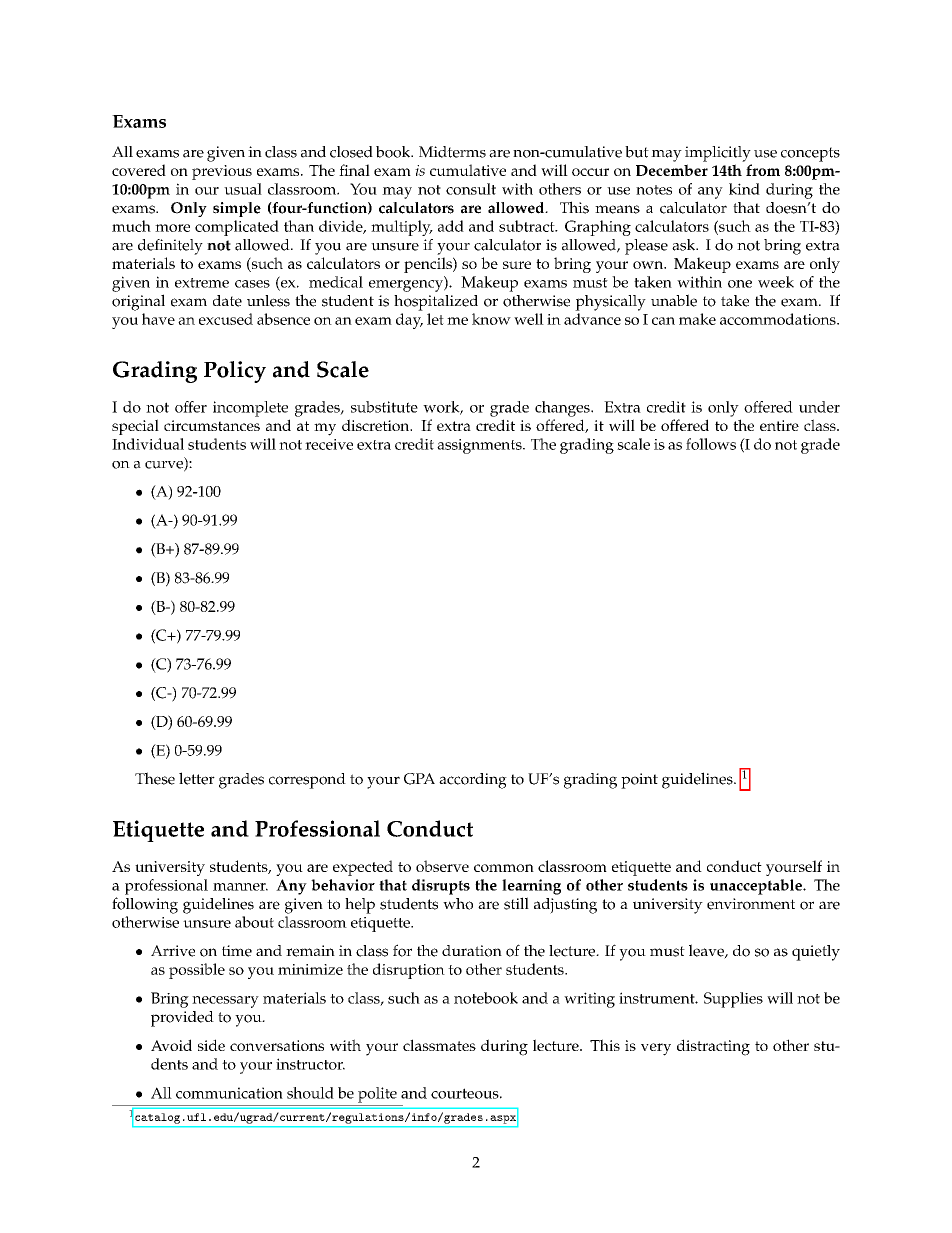 The height and width of the image is (1233, 952). Describe the element at coordinates (711, 444) in the image. I see `follows` at that location.
